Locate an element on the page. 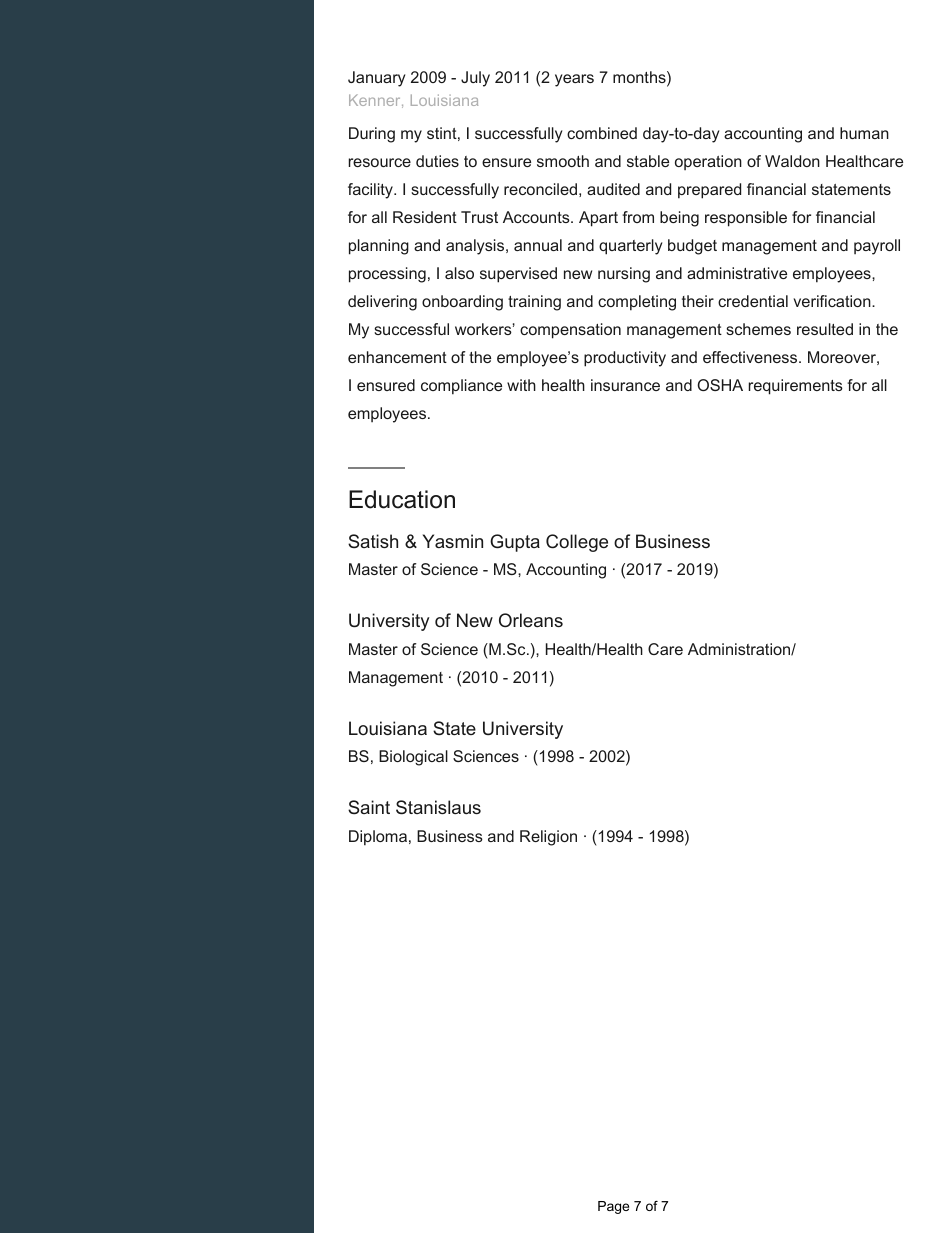 This document has height=1233, width=952. Yasmin is located at coordinates (453, 541).
